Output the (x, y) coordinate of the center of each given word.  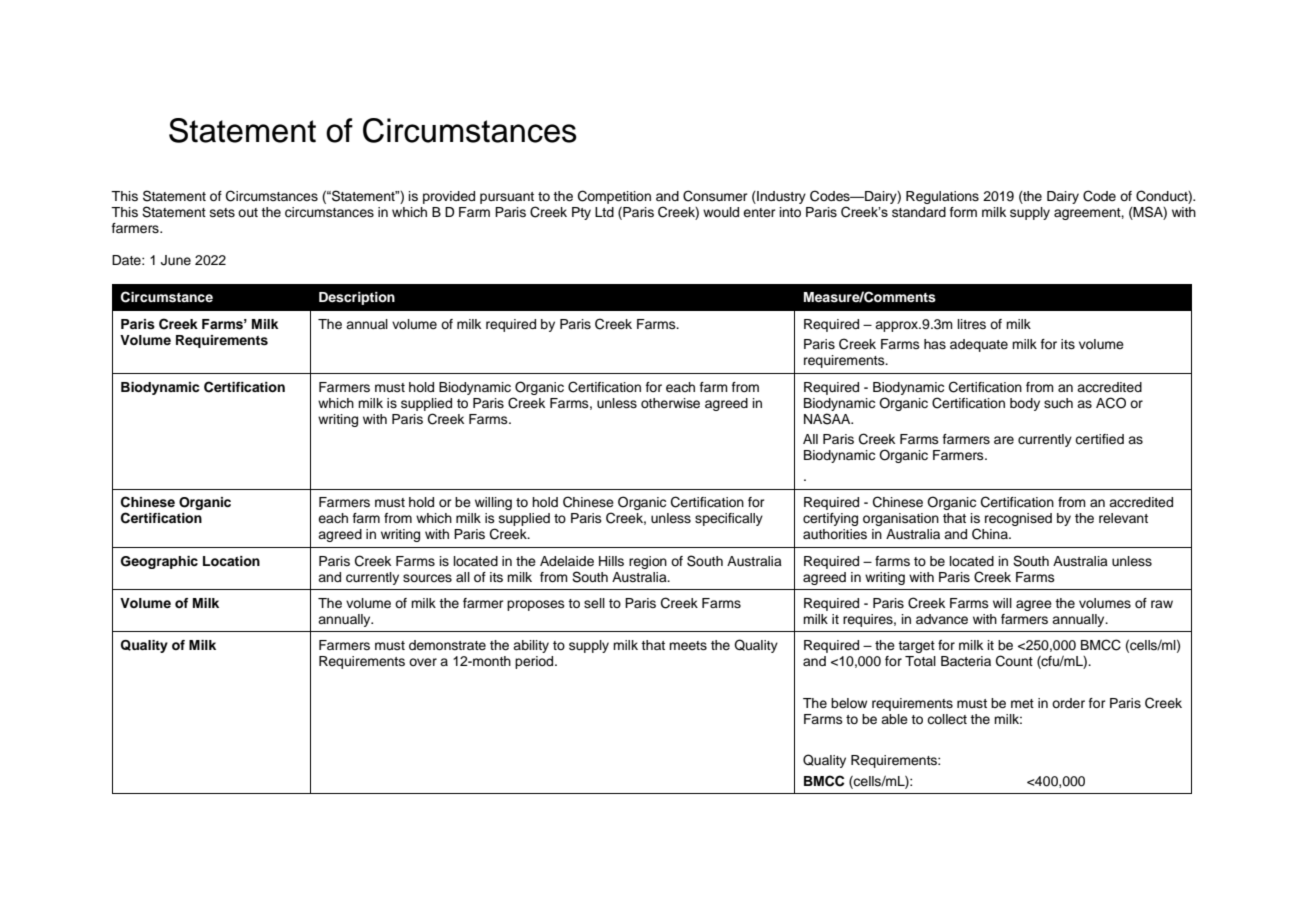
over (423, 662)
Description (357, 298)
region (648, 562)
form (963, 212)
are (1004, 440)
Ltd (604, 212)
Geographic (159, 562)
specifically (729, 519)
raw (1162, 604)
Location (231, 561)
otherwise (670, 403)
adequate (979, 345)
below (849, 703)
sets (222, 212)
